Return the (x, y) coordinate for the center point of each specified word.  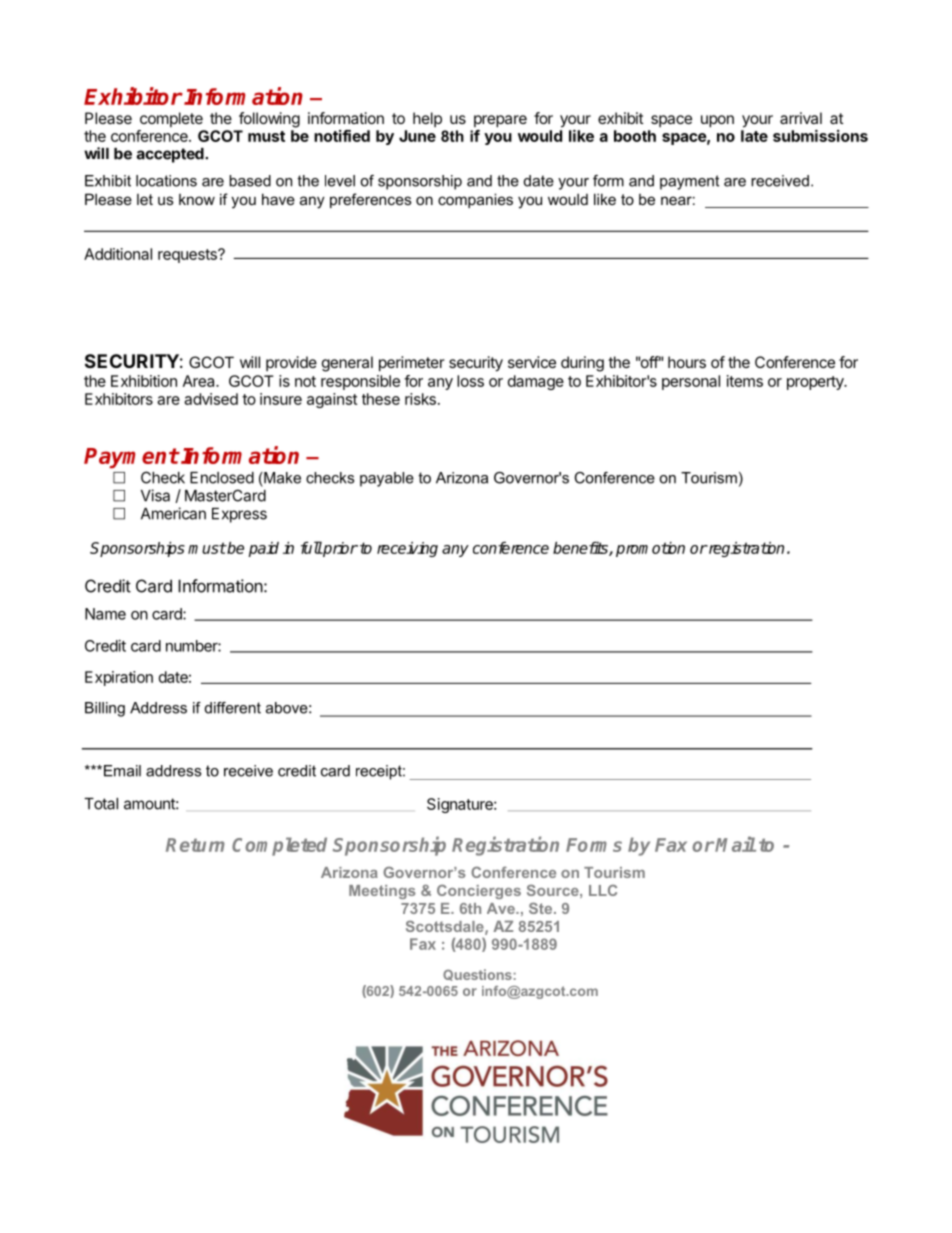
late (754, 136)
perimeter (412, 364)
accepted (171, 155)
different (233, 708)
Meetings (382, 892)
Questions (477, 975)
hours (687, 362)
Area (200, 381)
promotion (650, 549)
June (417, 136)
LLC (603, 890)
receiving (407, 549)
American (173, 513)
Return (195, 845)
